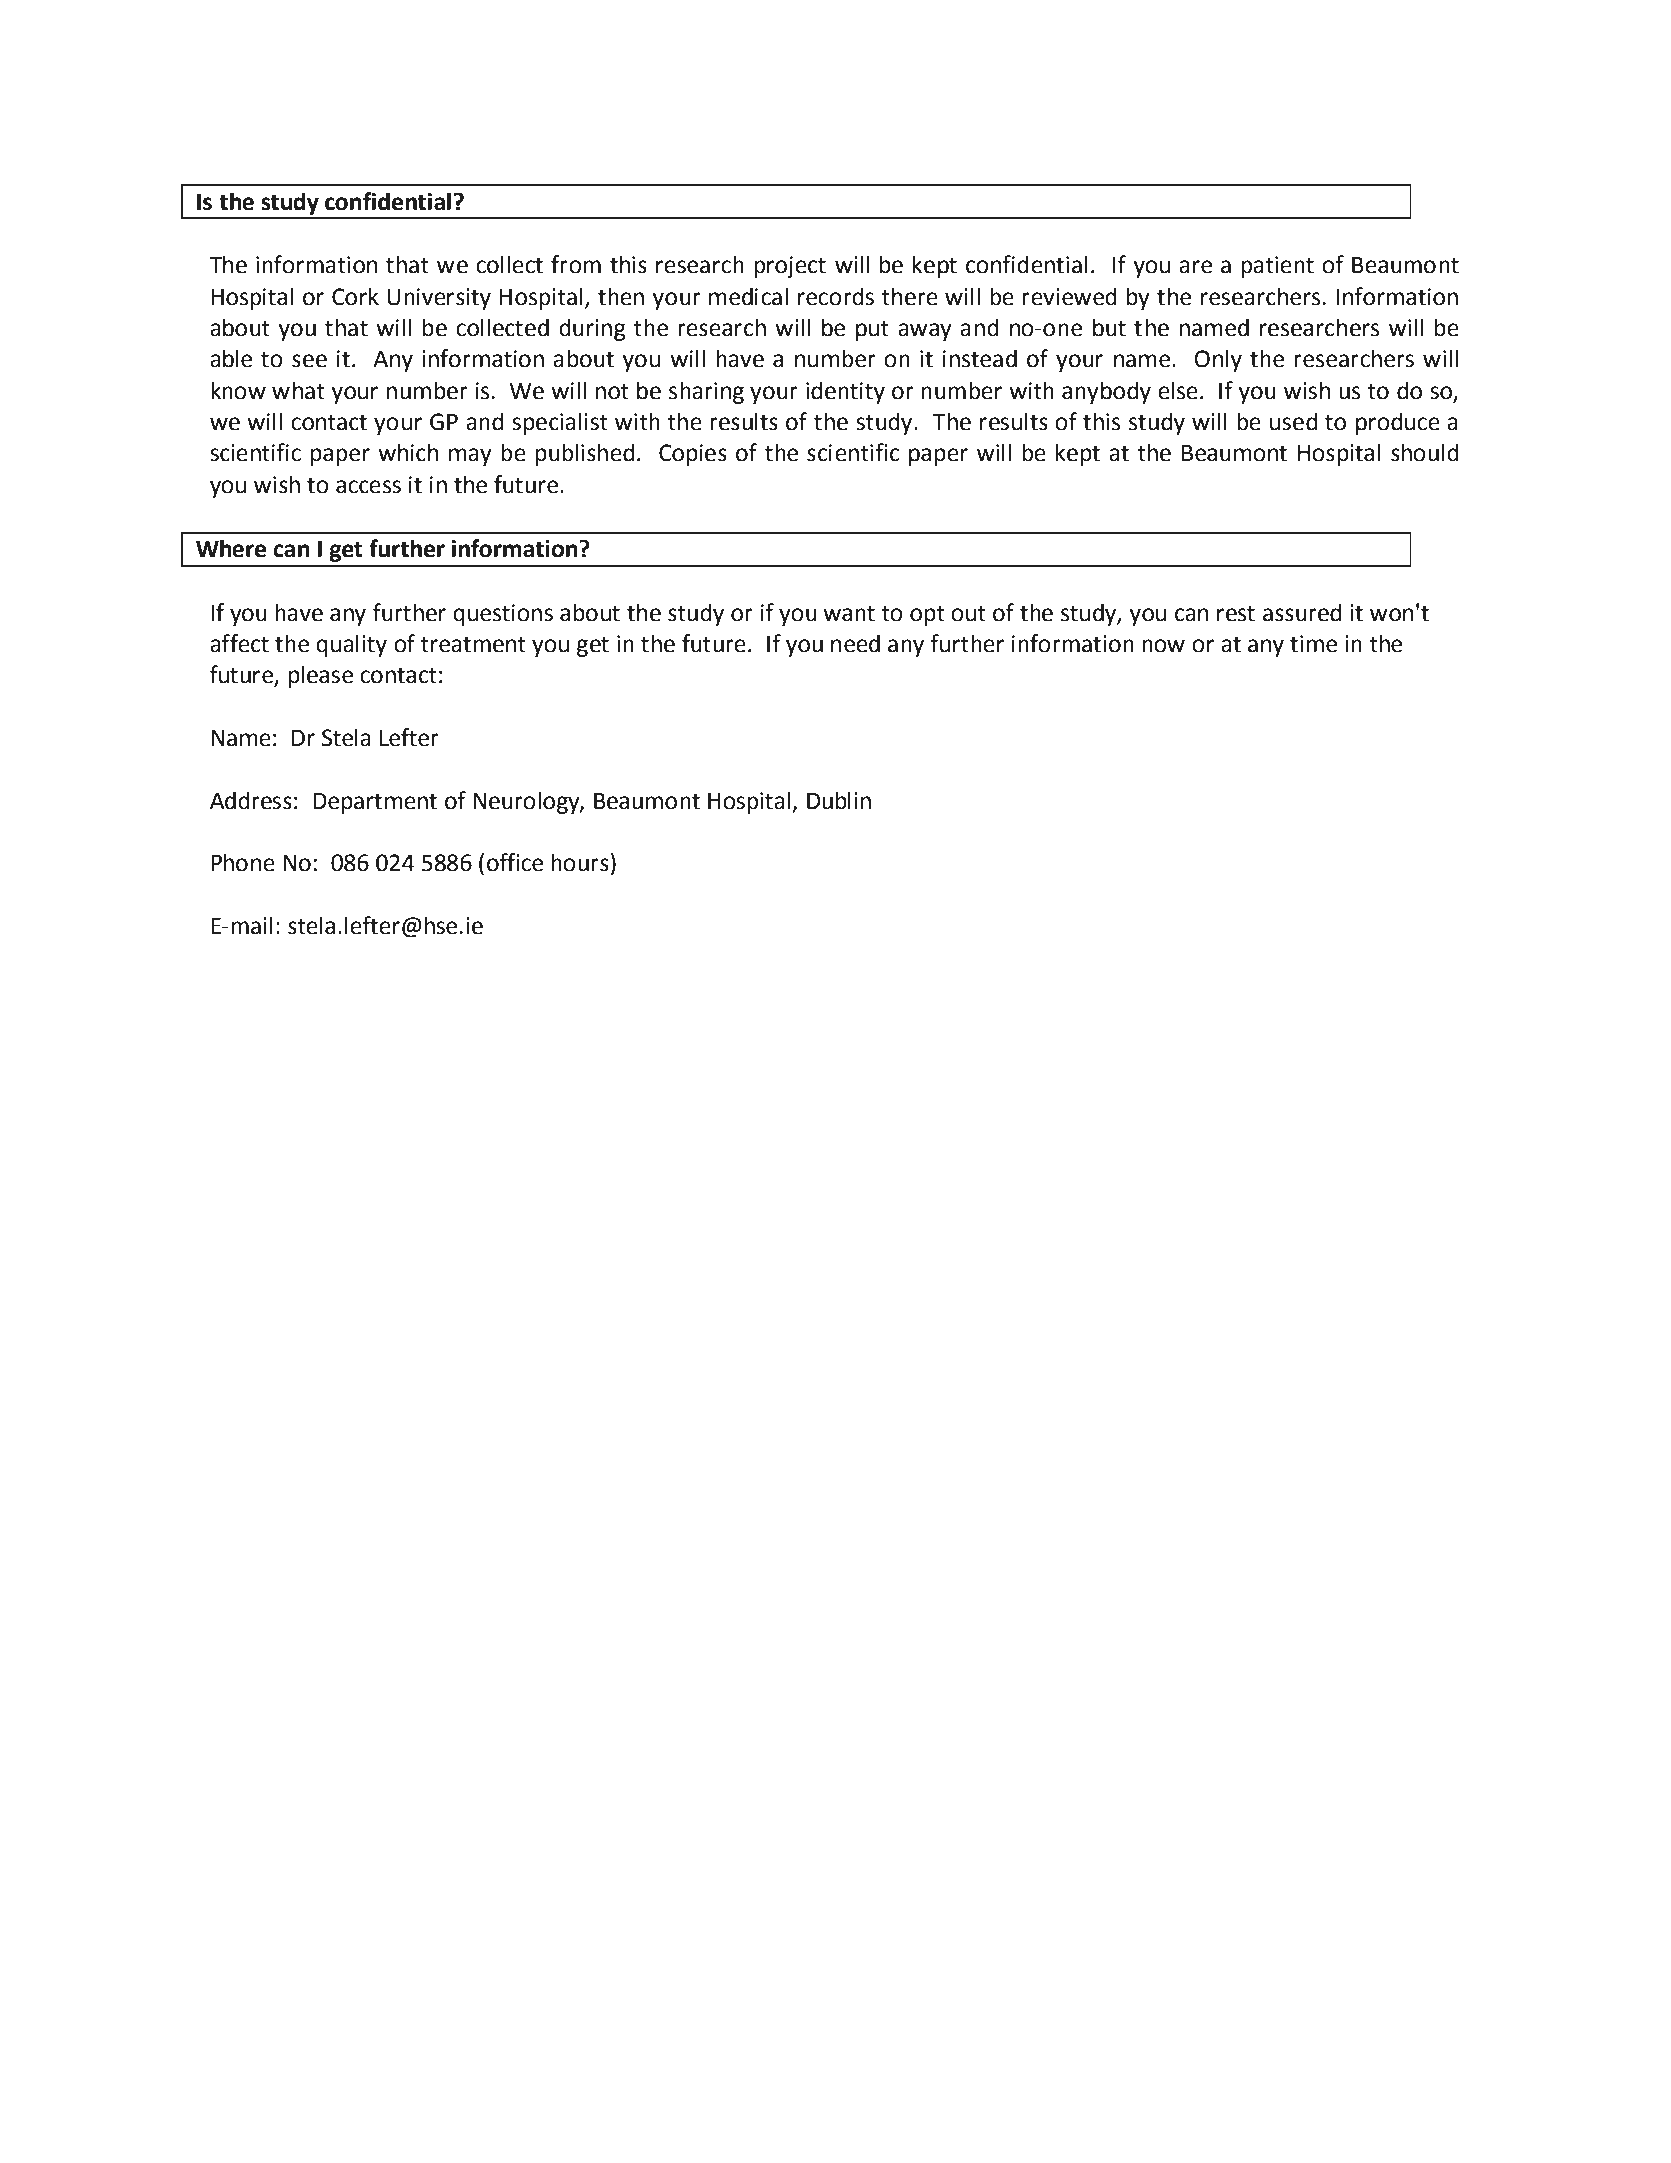 This screenshot has height=2163, width=1671. What do you see at coordinates (351, 645) in the screenshot?
I see `quality` at bounding box center [351, 645].
